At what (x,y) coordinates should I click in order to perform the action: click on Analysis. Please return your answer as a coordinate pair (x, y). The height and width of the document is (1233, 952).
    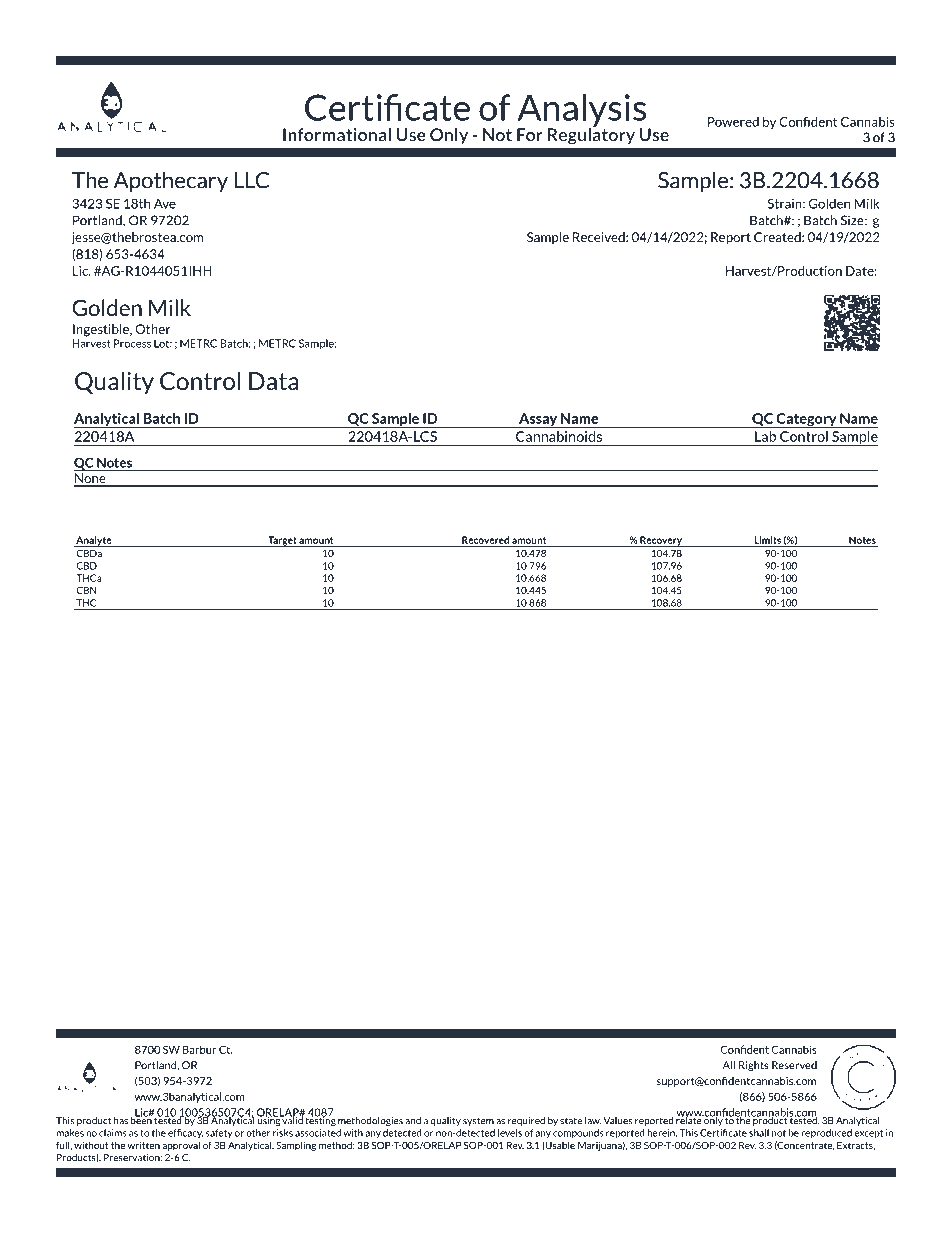
    Looking at the image, I should click on (581, 111).
